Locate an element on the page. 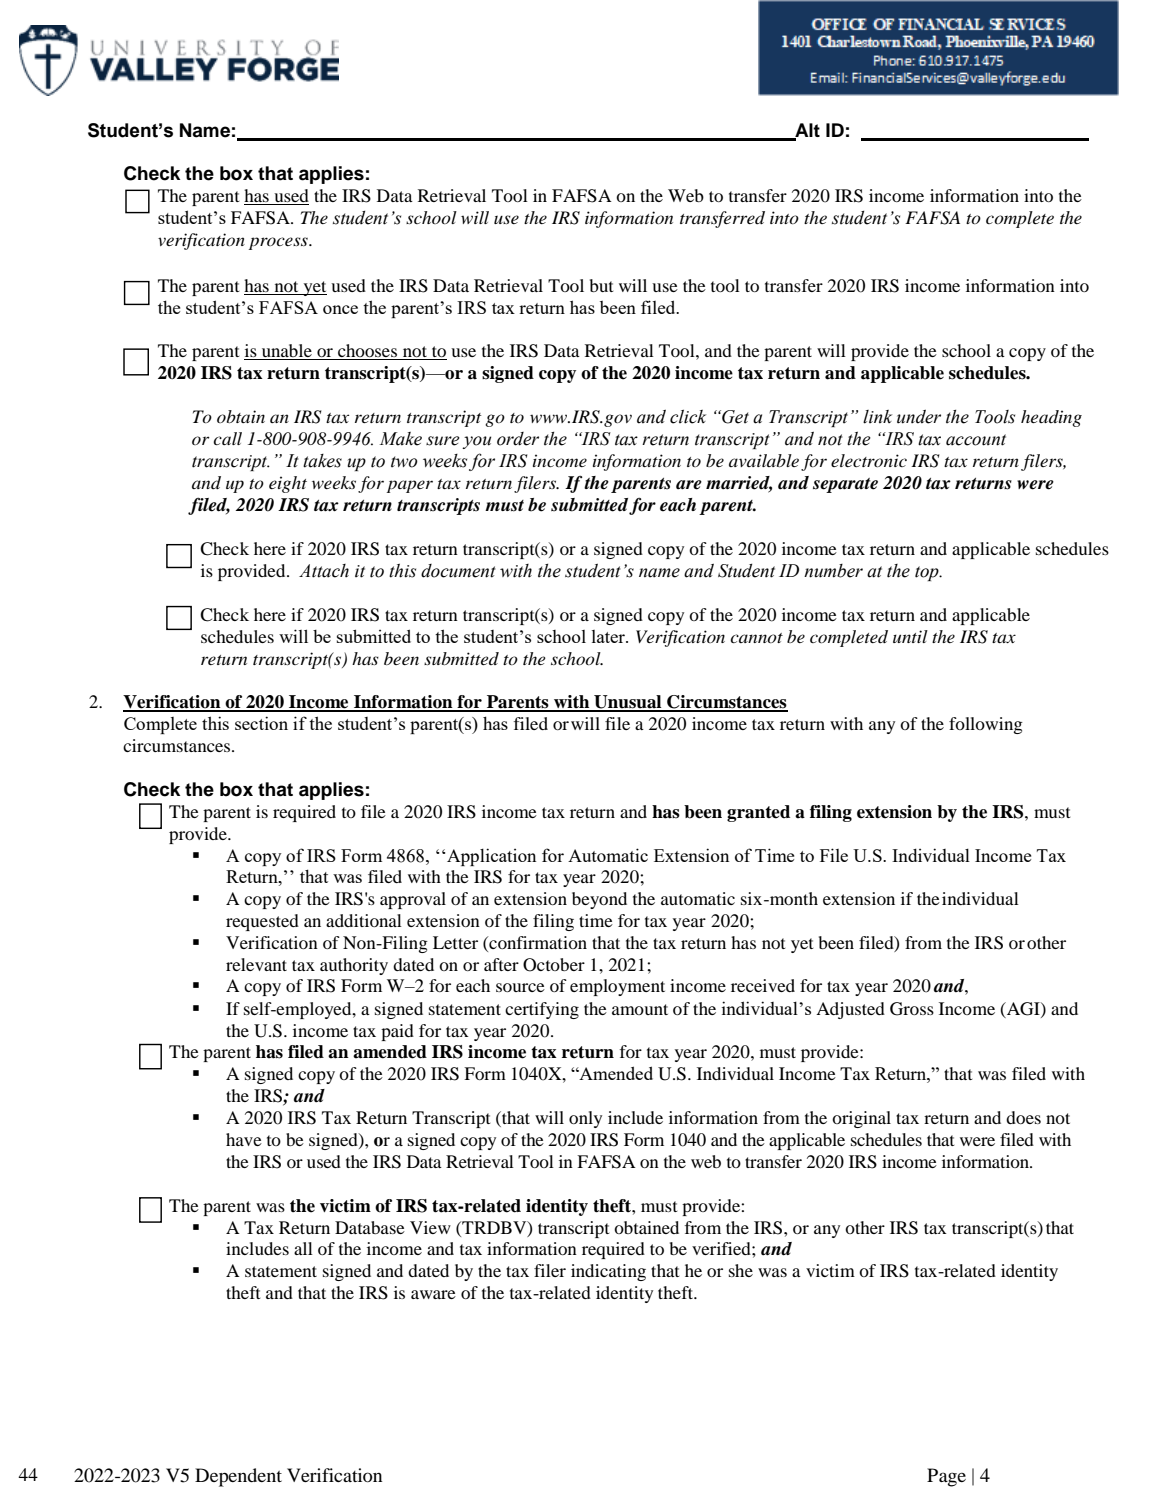 This document has height=1506, width=1164. account is located at coordinates (976, 440).
